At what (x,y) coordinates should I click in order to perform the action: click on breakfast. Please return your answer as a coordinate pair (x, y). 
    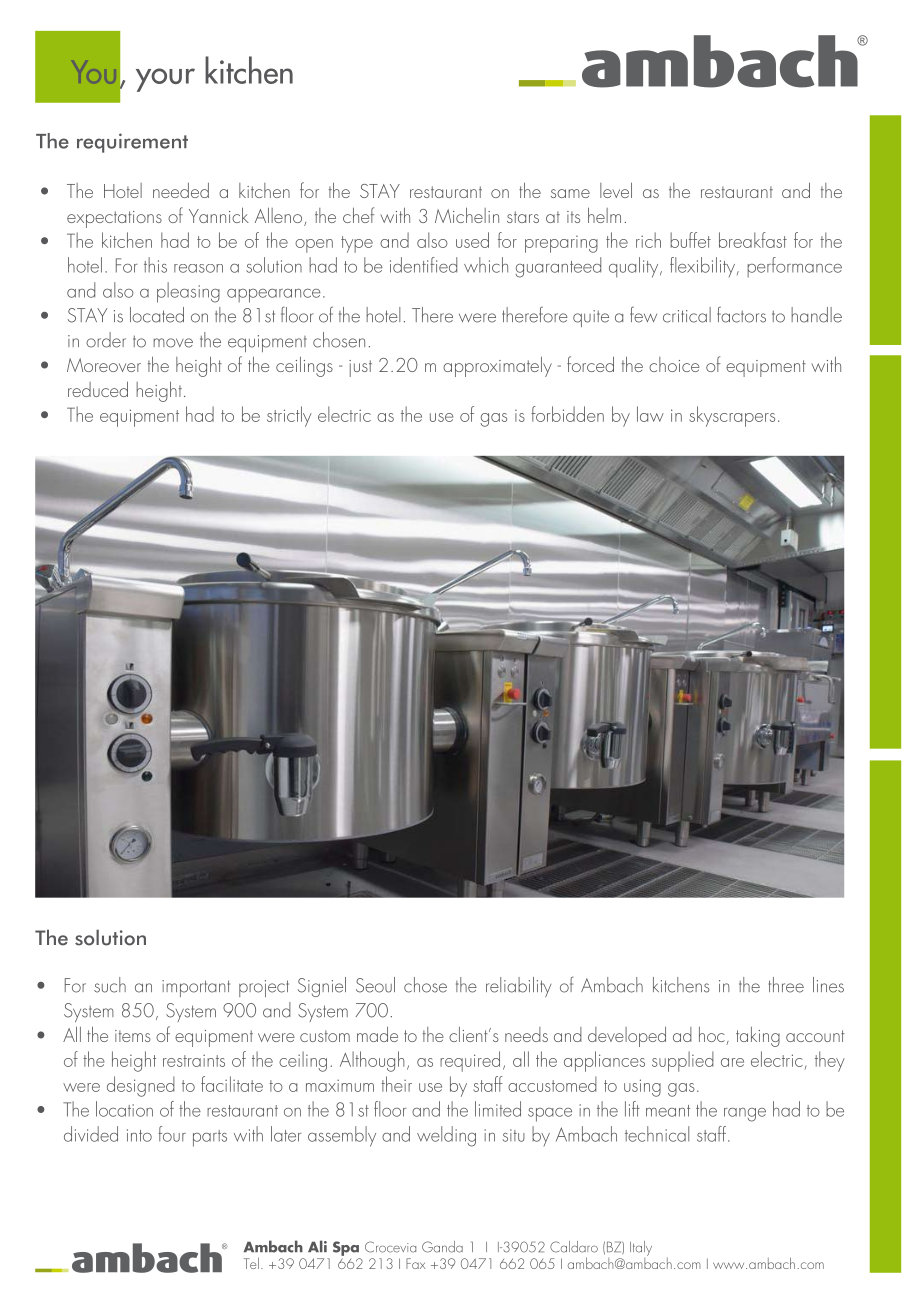
    Looking at the image, I should click on (753, 240).
